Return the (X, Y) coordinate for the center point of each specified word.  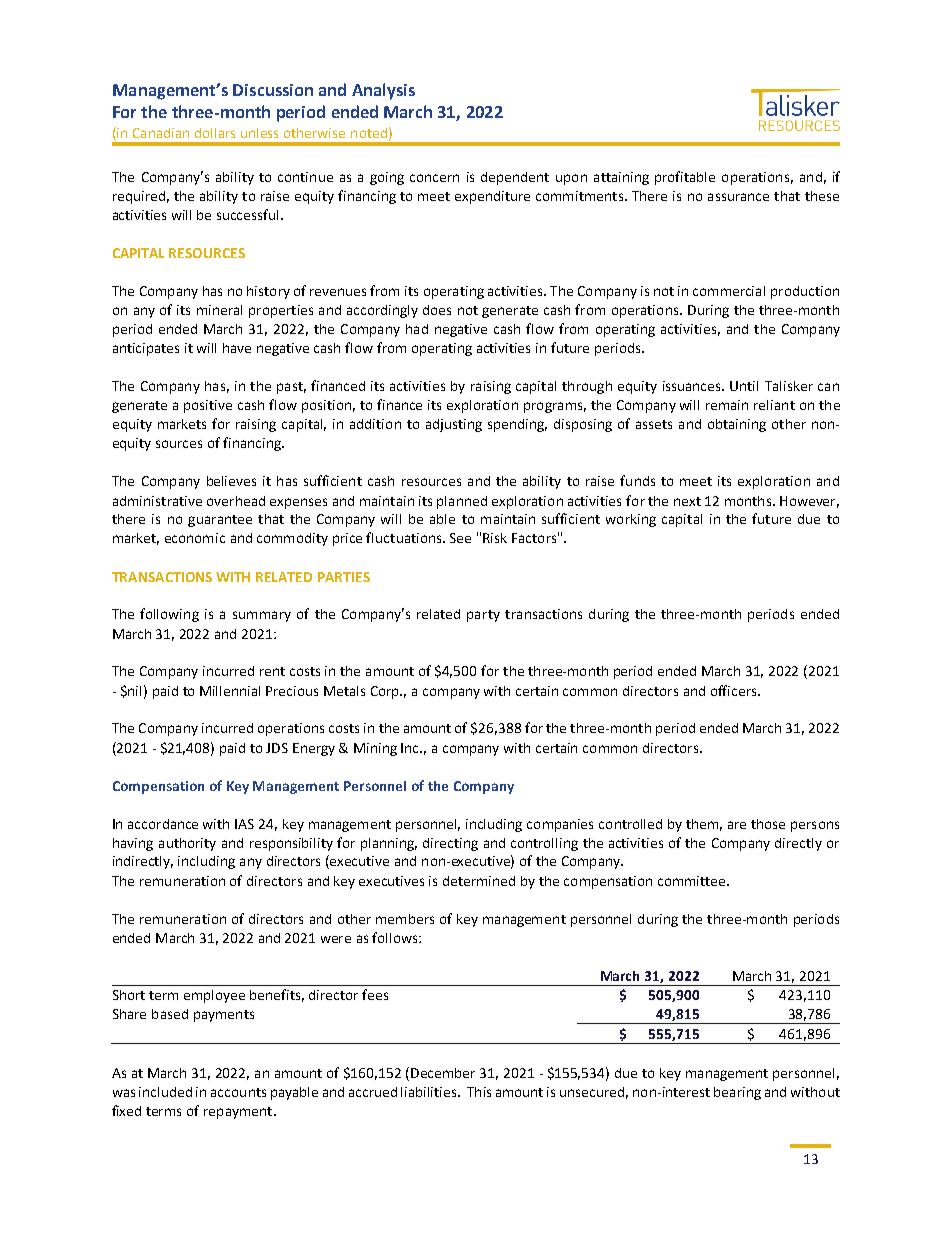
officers (735, 690)
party (483, 616)
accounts (238, 1092)
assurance (738, 197)
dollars (215, 133)
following (169, 615)
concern (434, 178)
